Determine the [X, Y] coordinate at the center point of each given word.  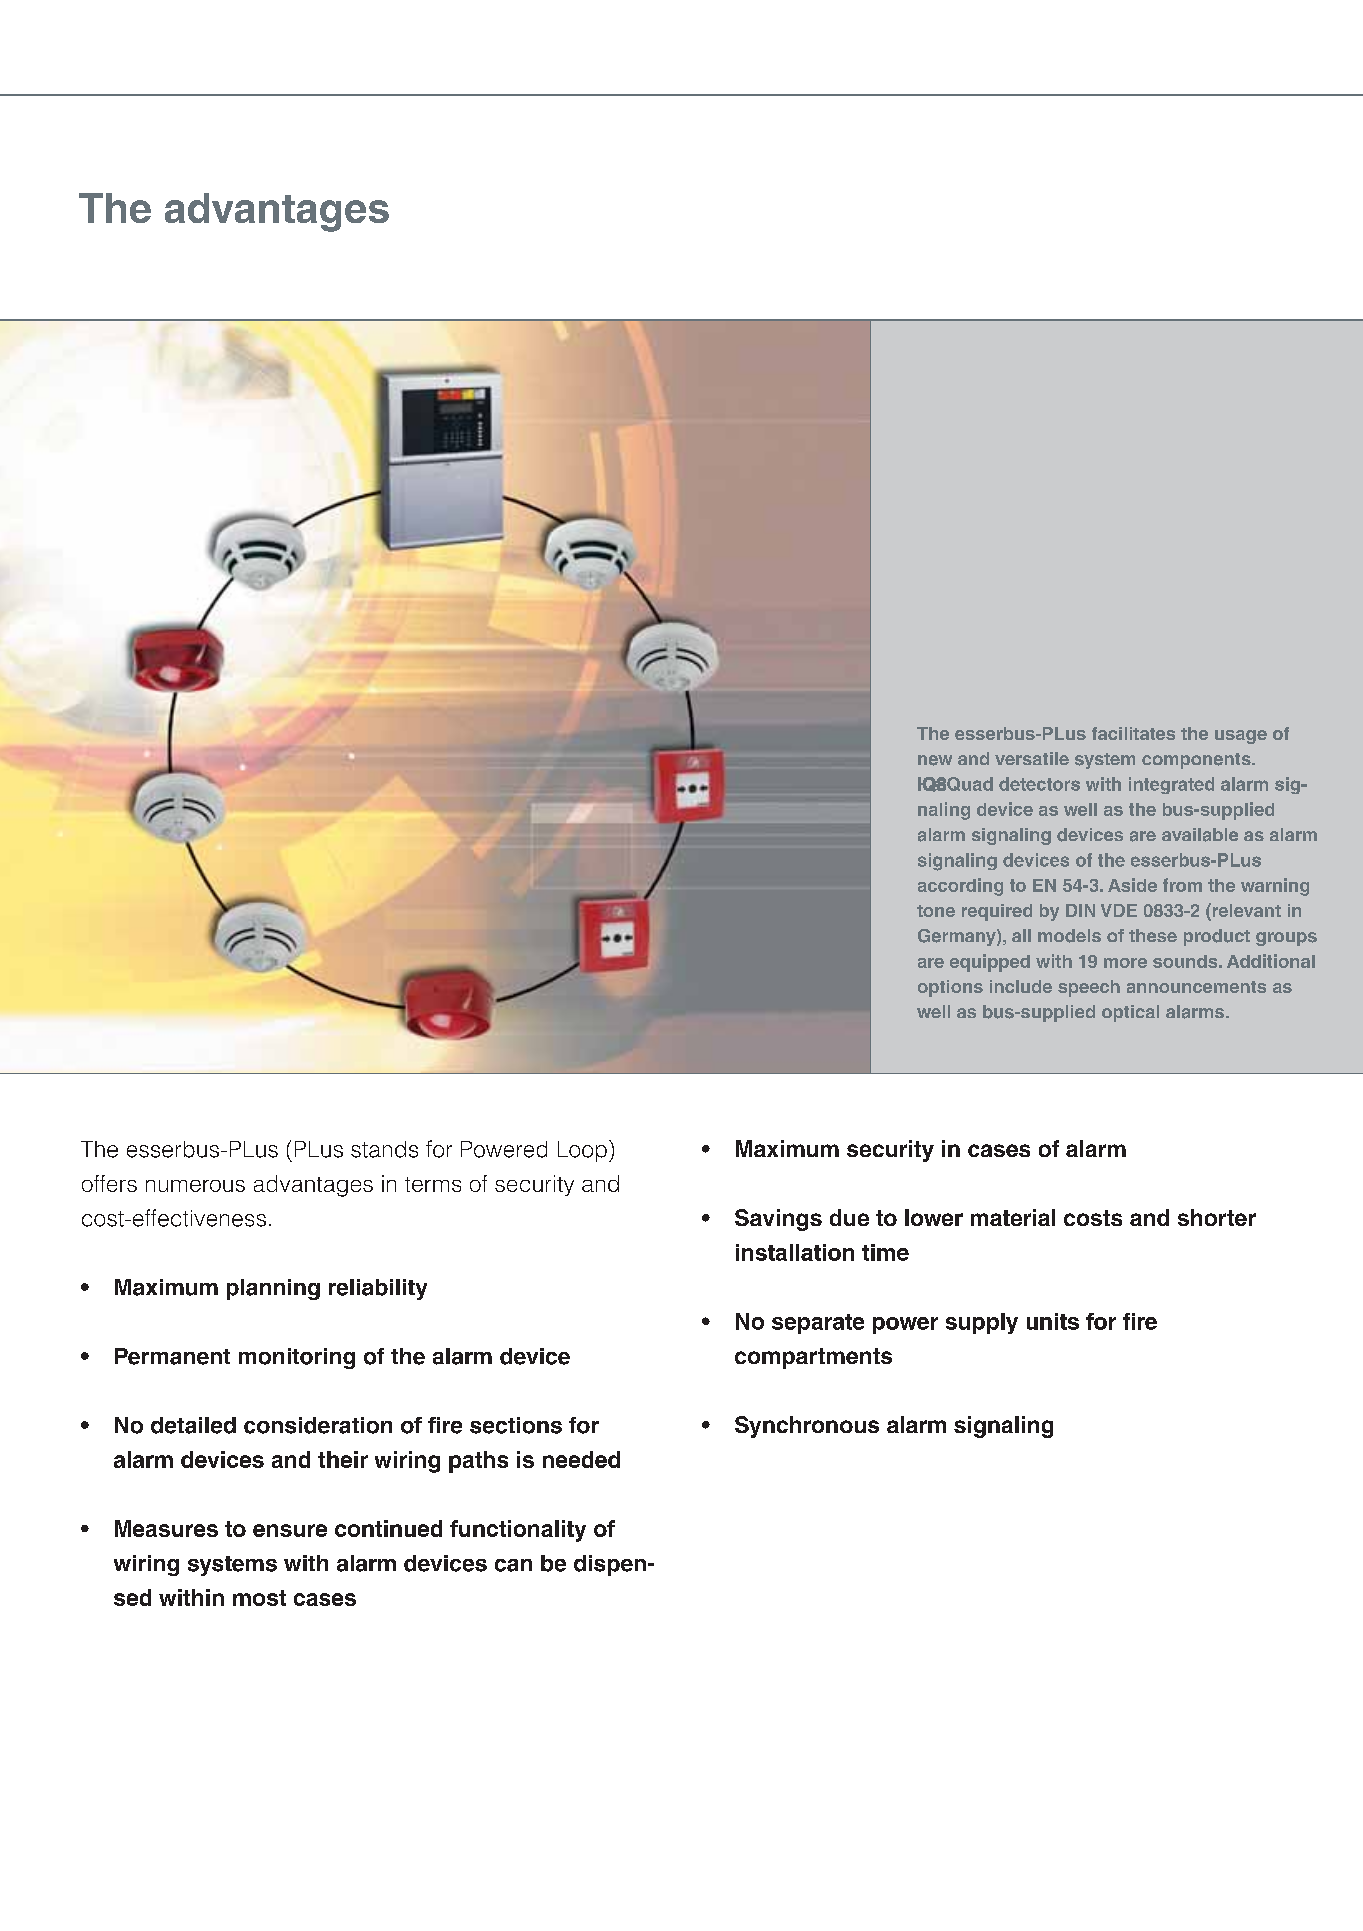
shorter [1217, 1217]
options [950, 988]
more [1125, 963]
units [1053, 1321]
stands [384, 1149]
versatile [1032, 758]
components [1197, 761]
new [935, 760]
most [259, 1598]
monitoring [297, 1358]
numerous [195, 1186]
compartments [813, 1358]
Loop [582, 1151]
